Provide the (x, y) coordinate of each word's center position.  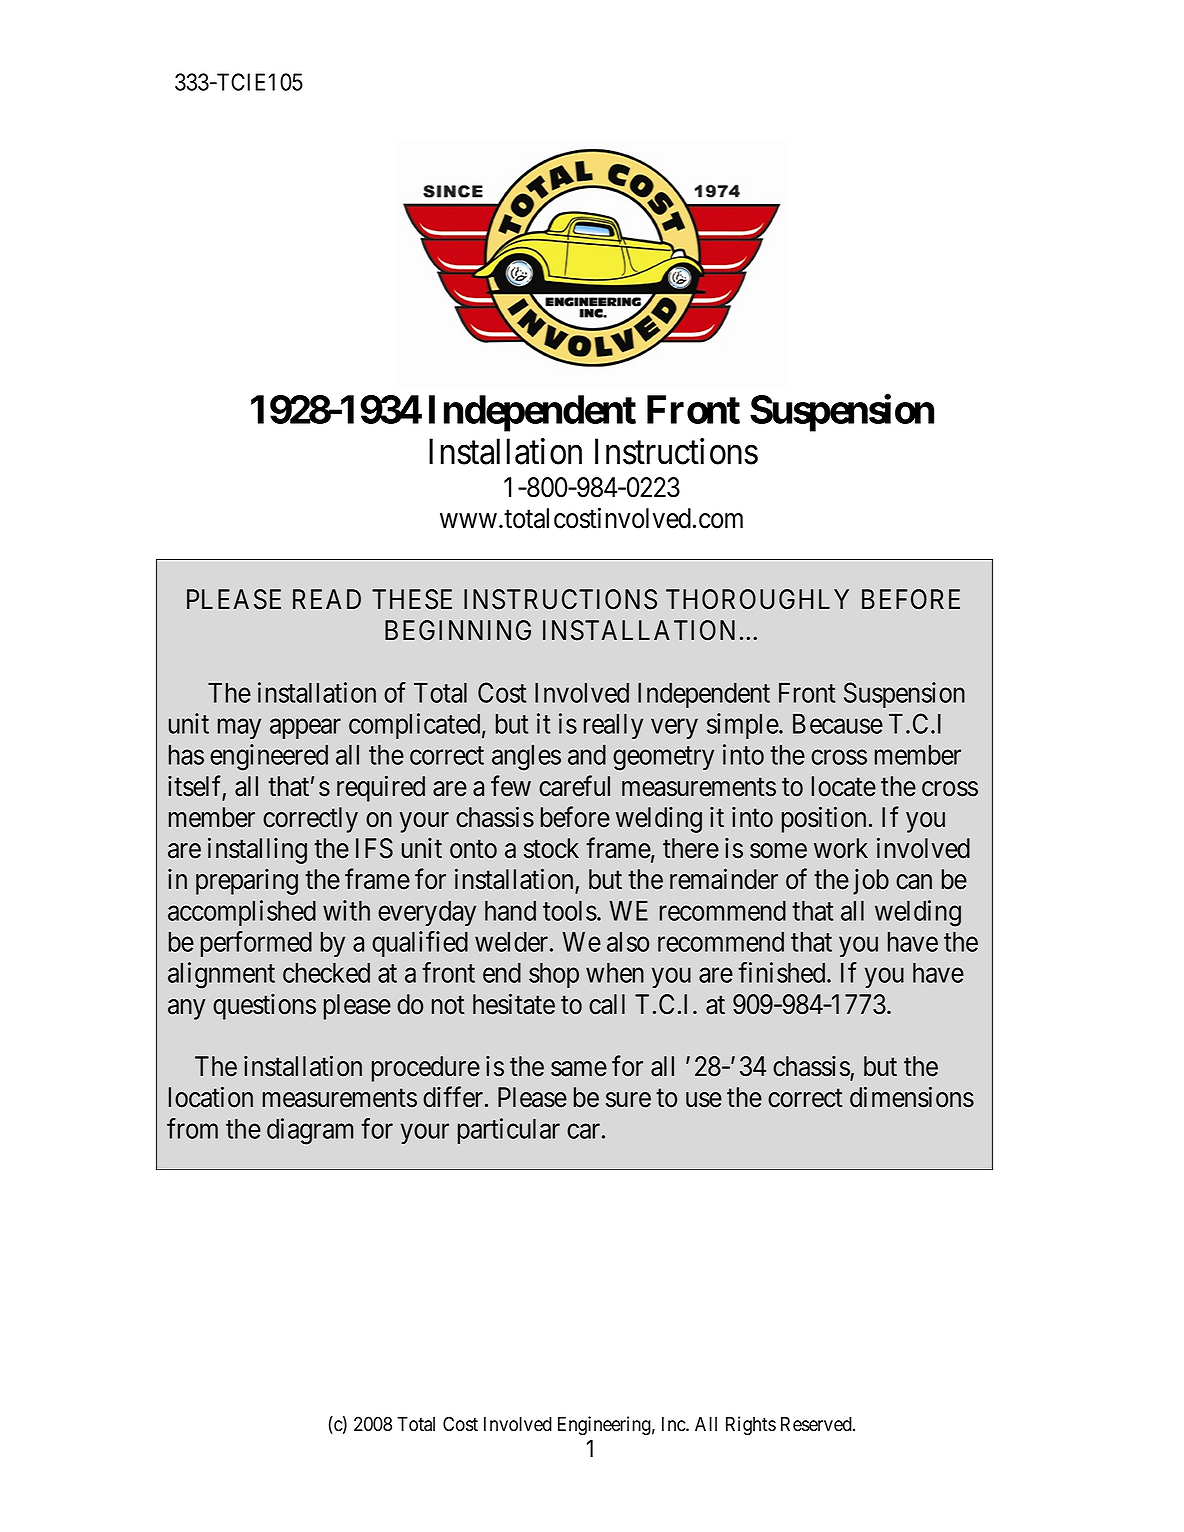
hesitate (514, 1004)
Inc (674, 1424)
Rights (751, 1425)
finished (783, 972)
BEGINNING (458, 630)
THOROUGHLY (757, 599)
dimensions (912, 1097)
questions (264, 1006)
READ (327, 599)
